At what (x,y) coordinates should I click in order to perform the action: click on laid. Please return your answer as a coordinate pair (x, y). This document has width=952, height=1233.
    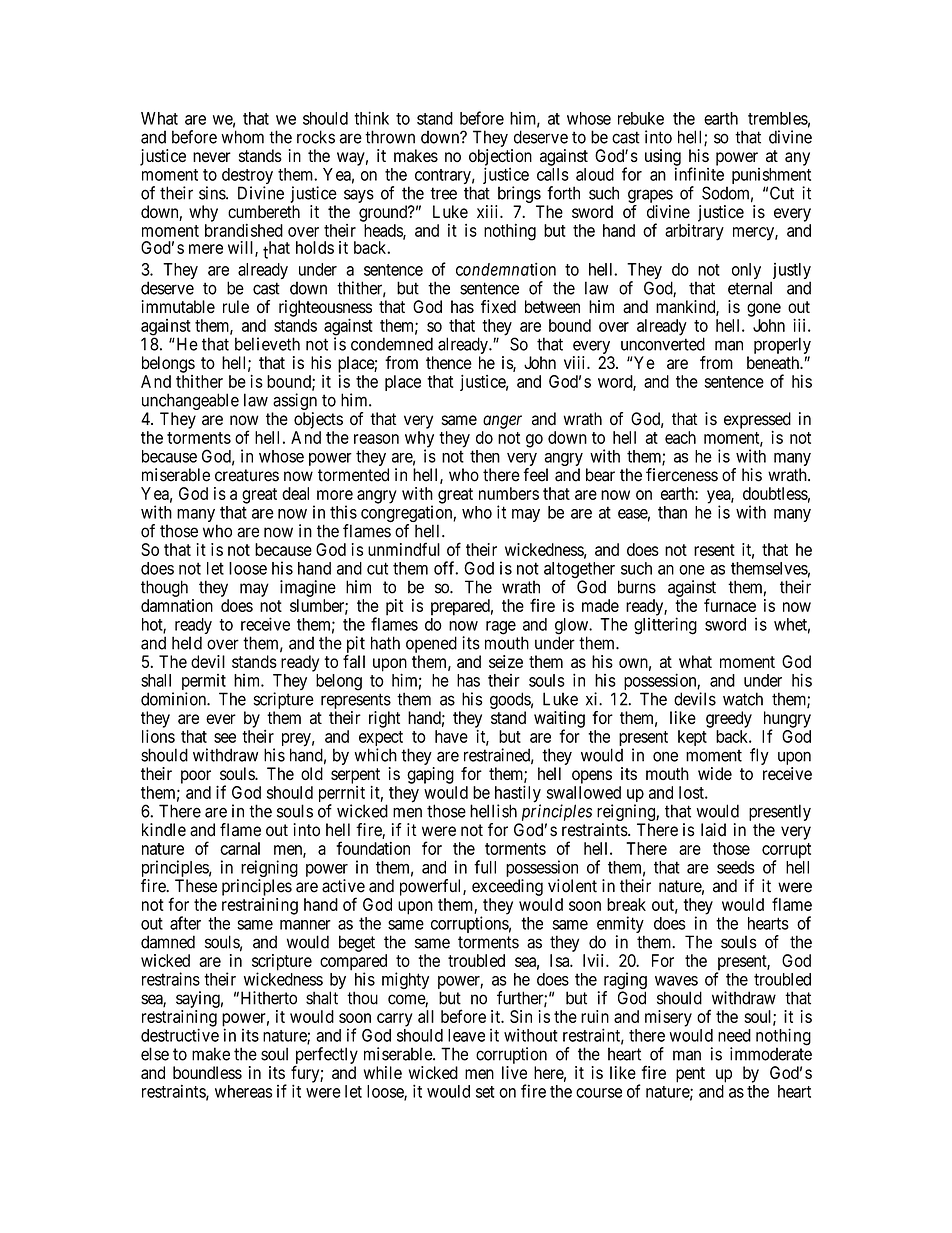
    Looking at the image, I should click on (713, 830).
